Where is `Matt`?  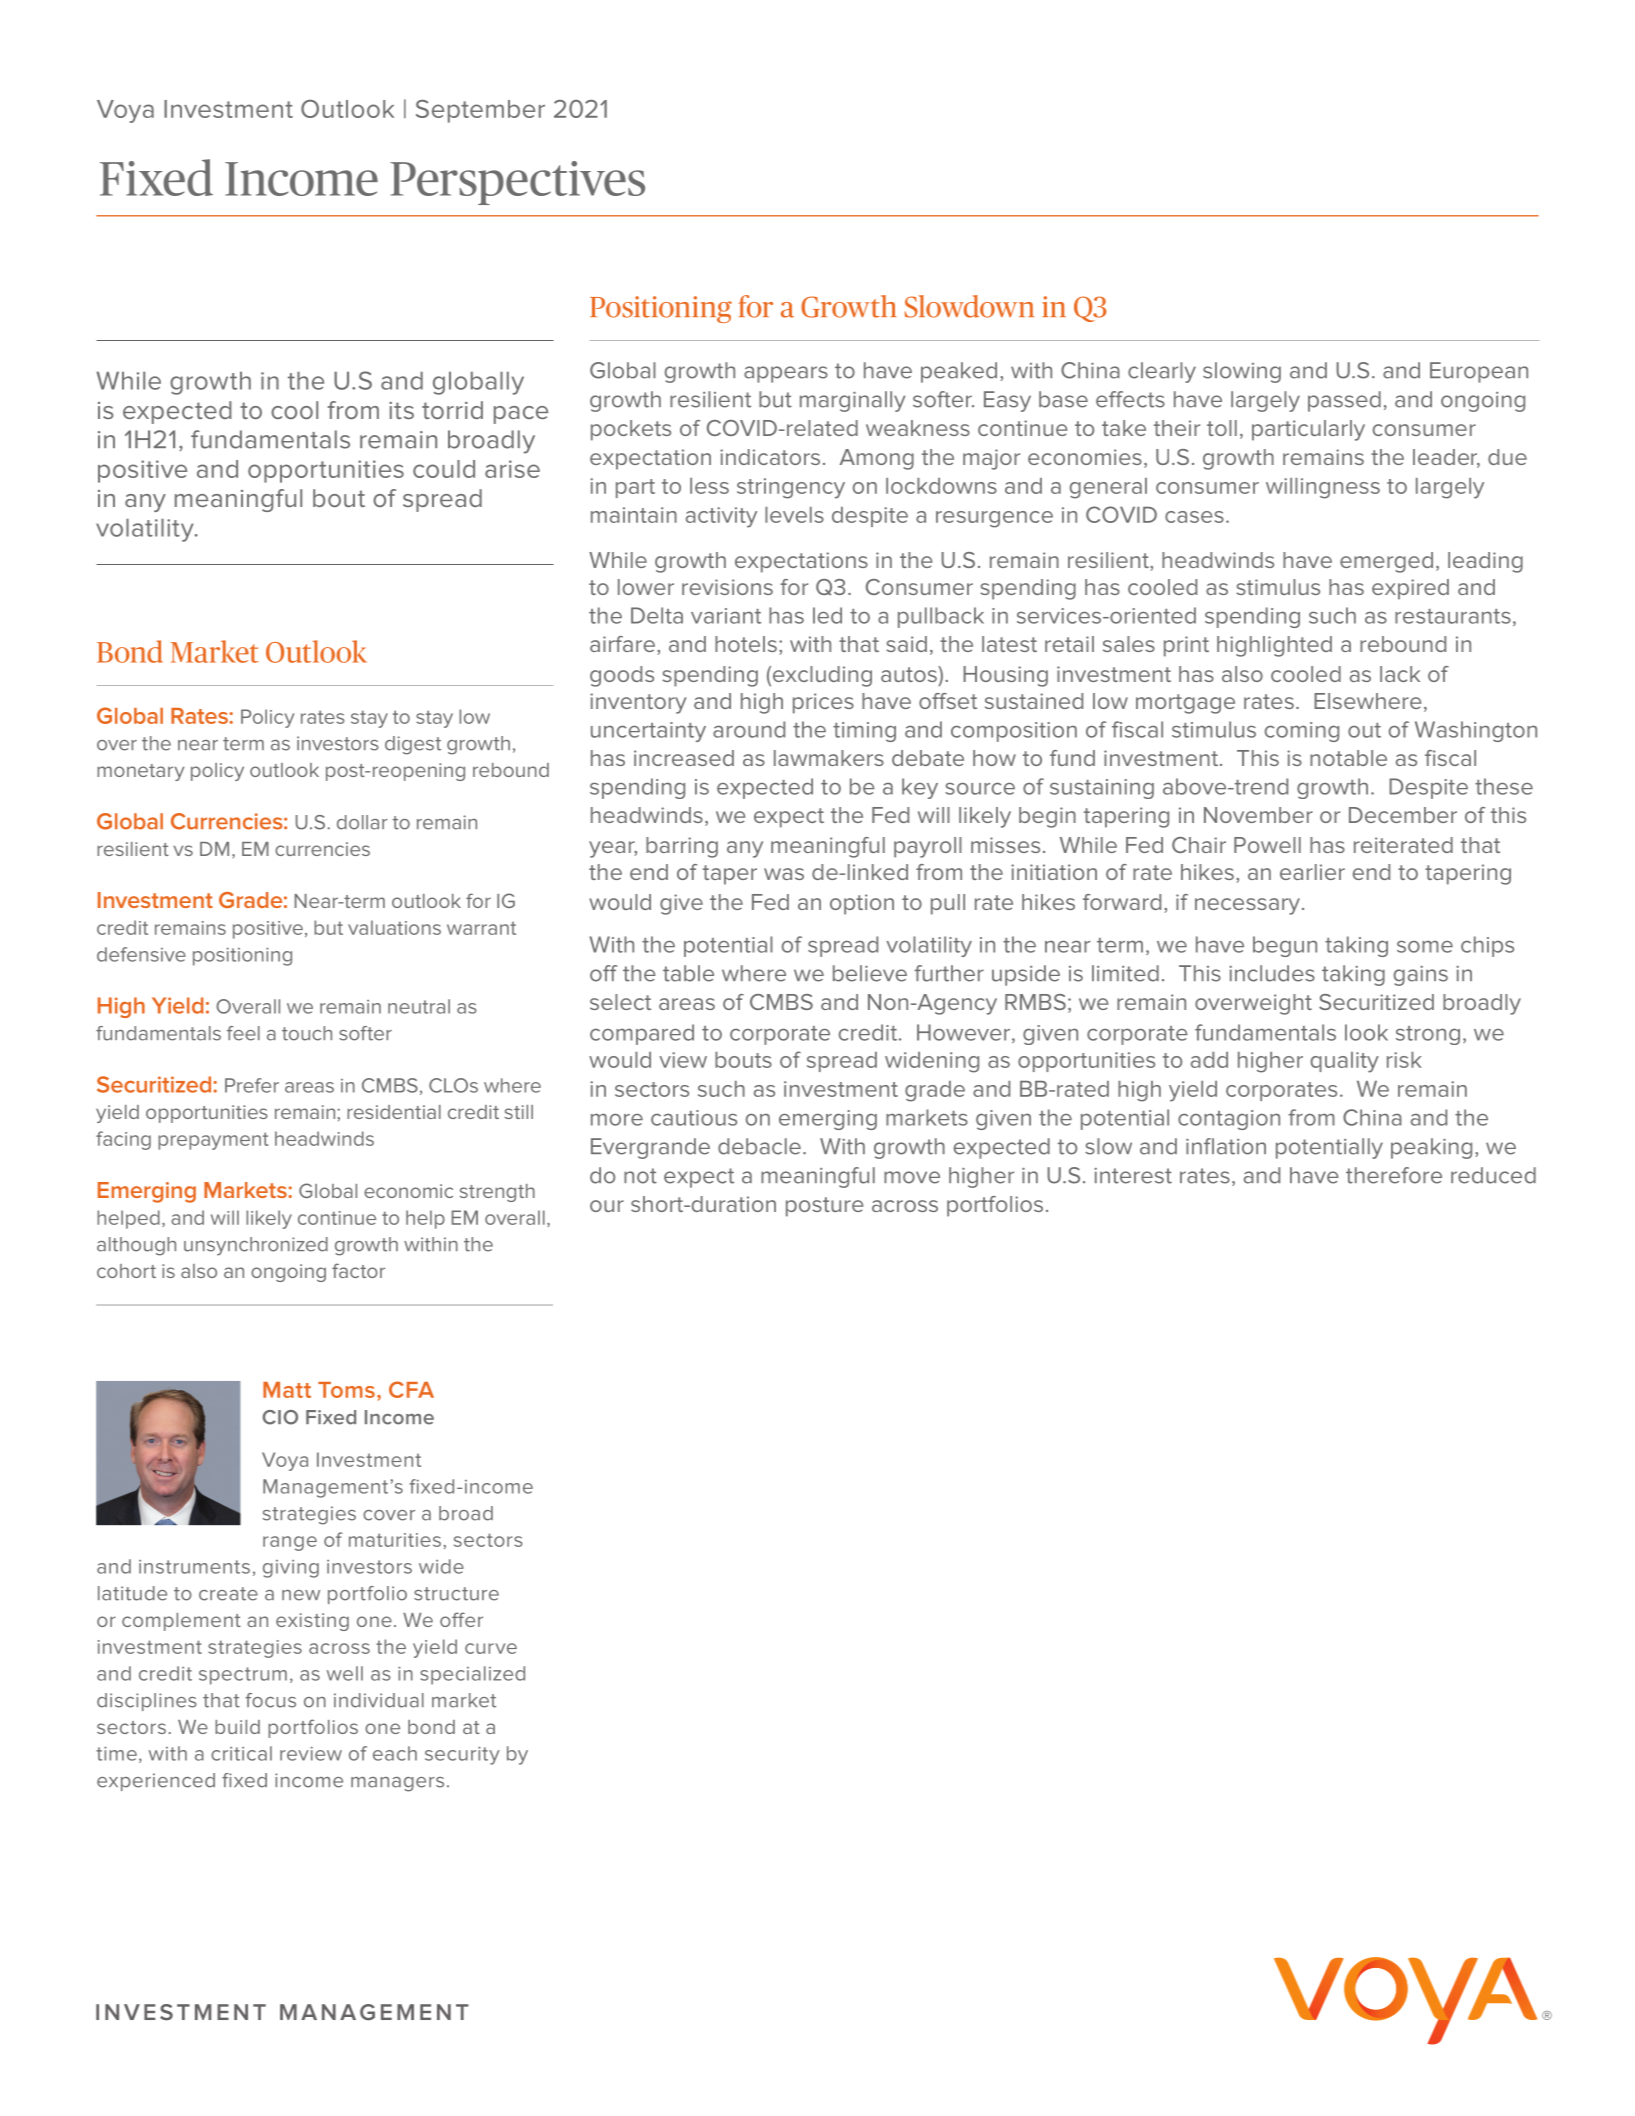
Matt is located at coordinates (287, 1390).
